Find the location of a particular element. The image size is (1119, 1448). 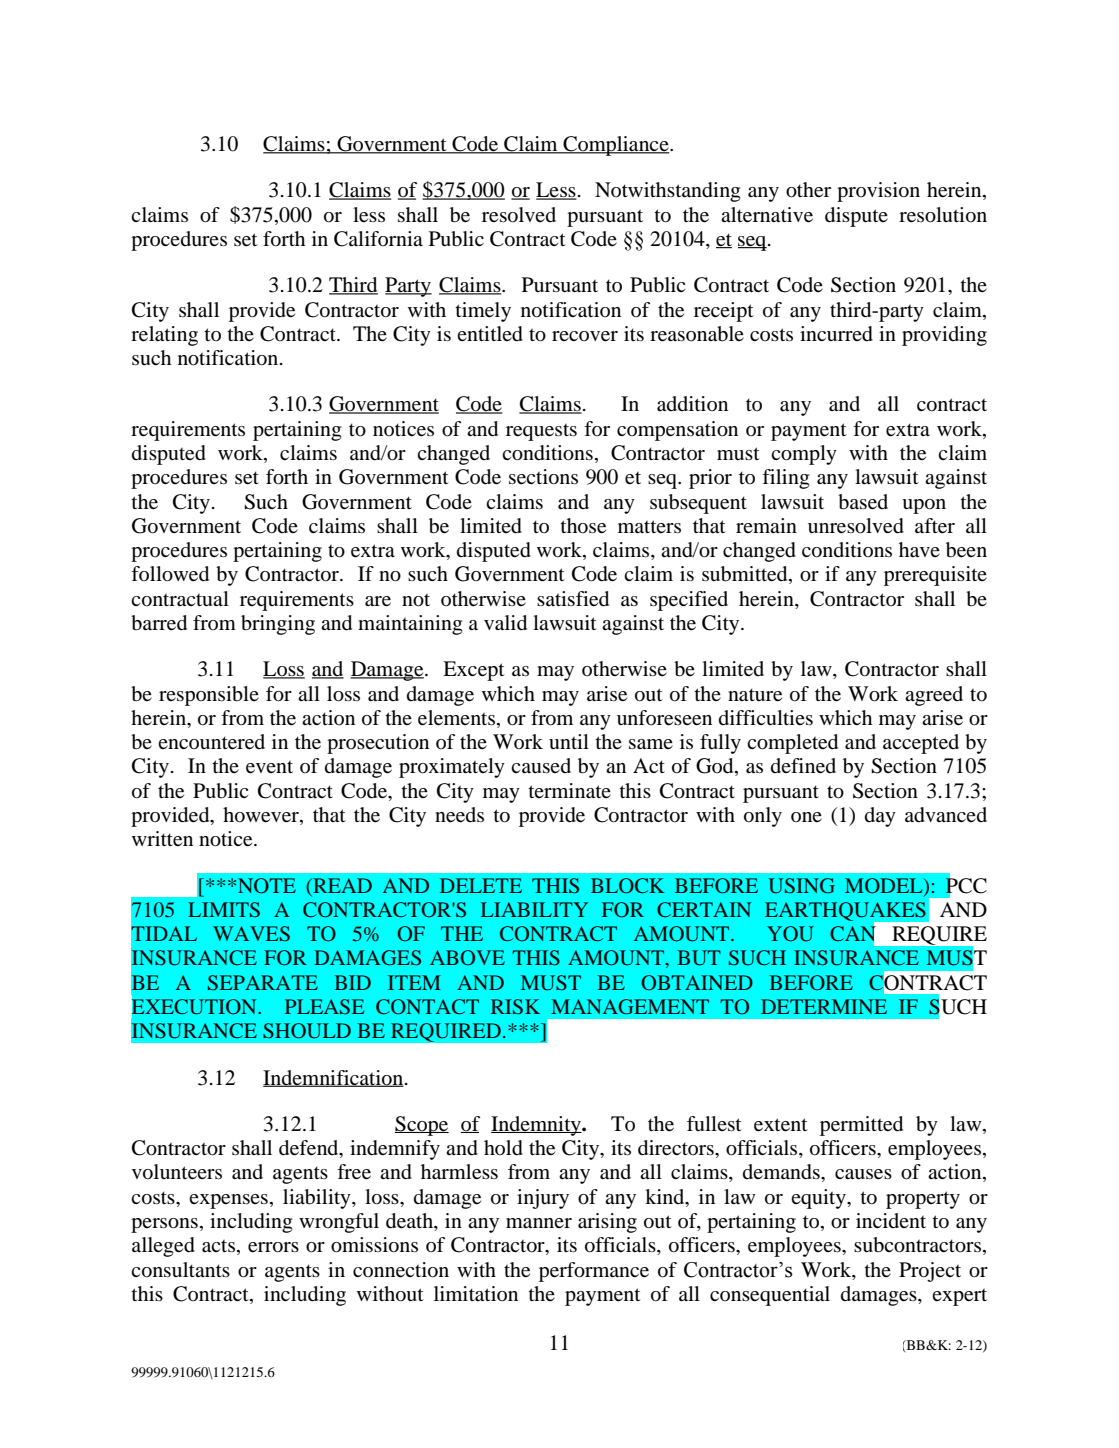

Compliance is located at coordinates (616, 146).
